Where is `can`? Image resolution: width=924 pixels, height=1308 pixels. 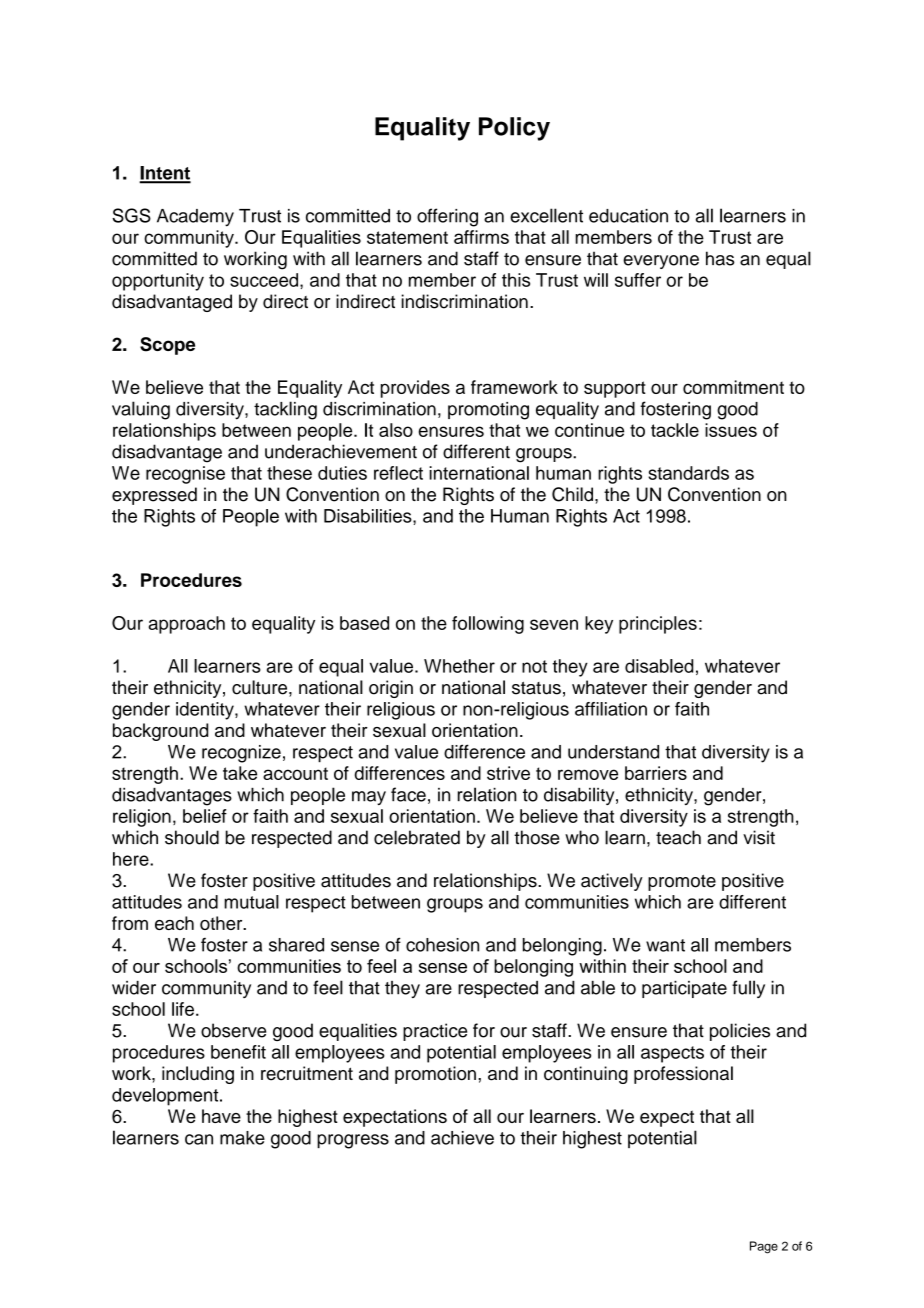 can is located at coordinates (199, 1139).
